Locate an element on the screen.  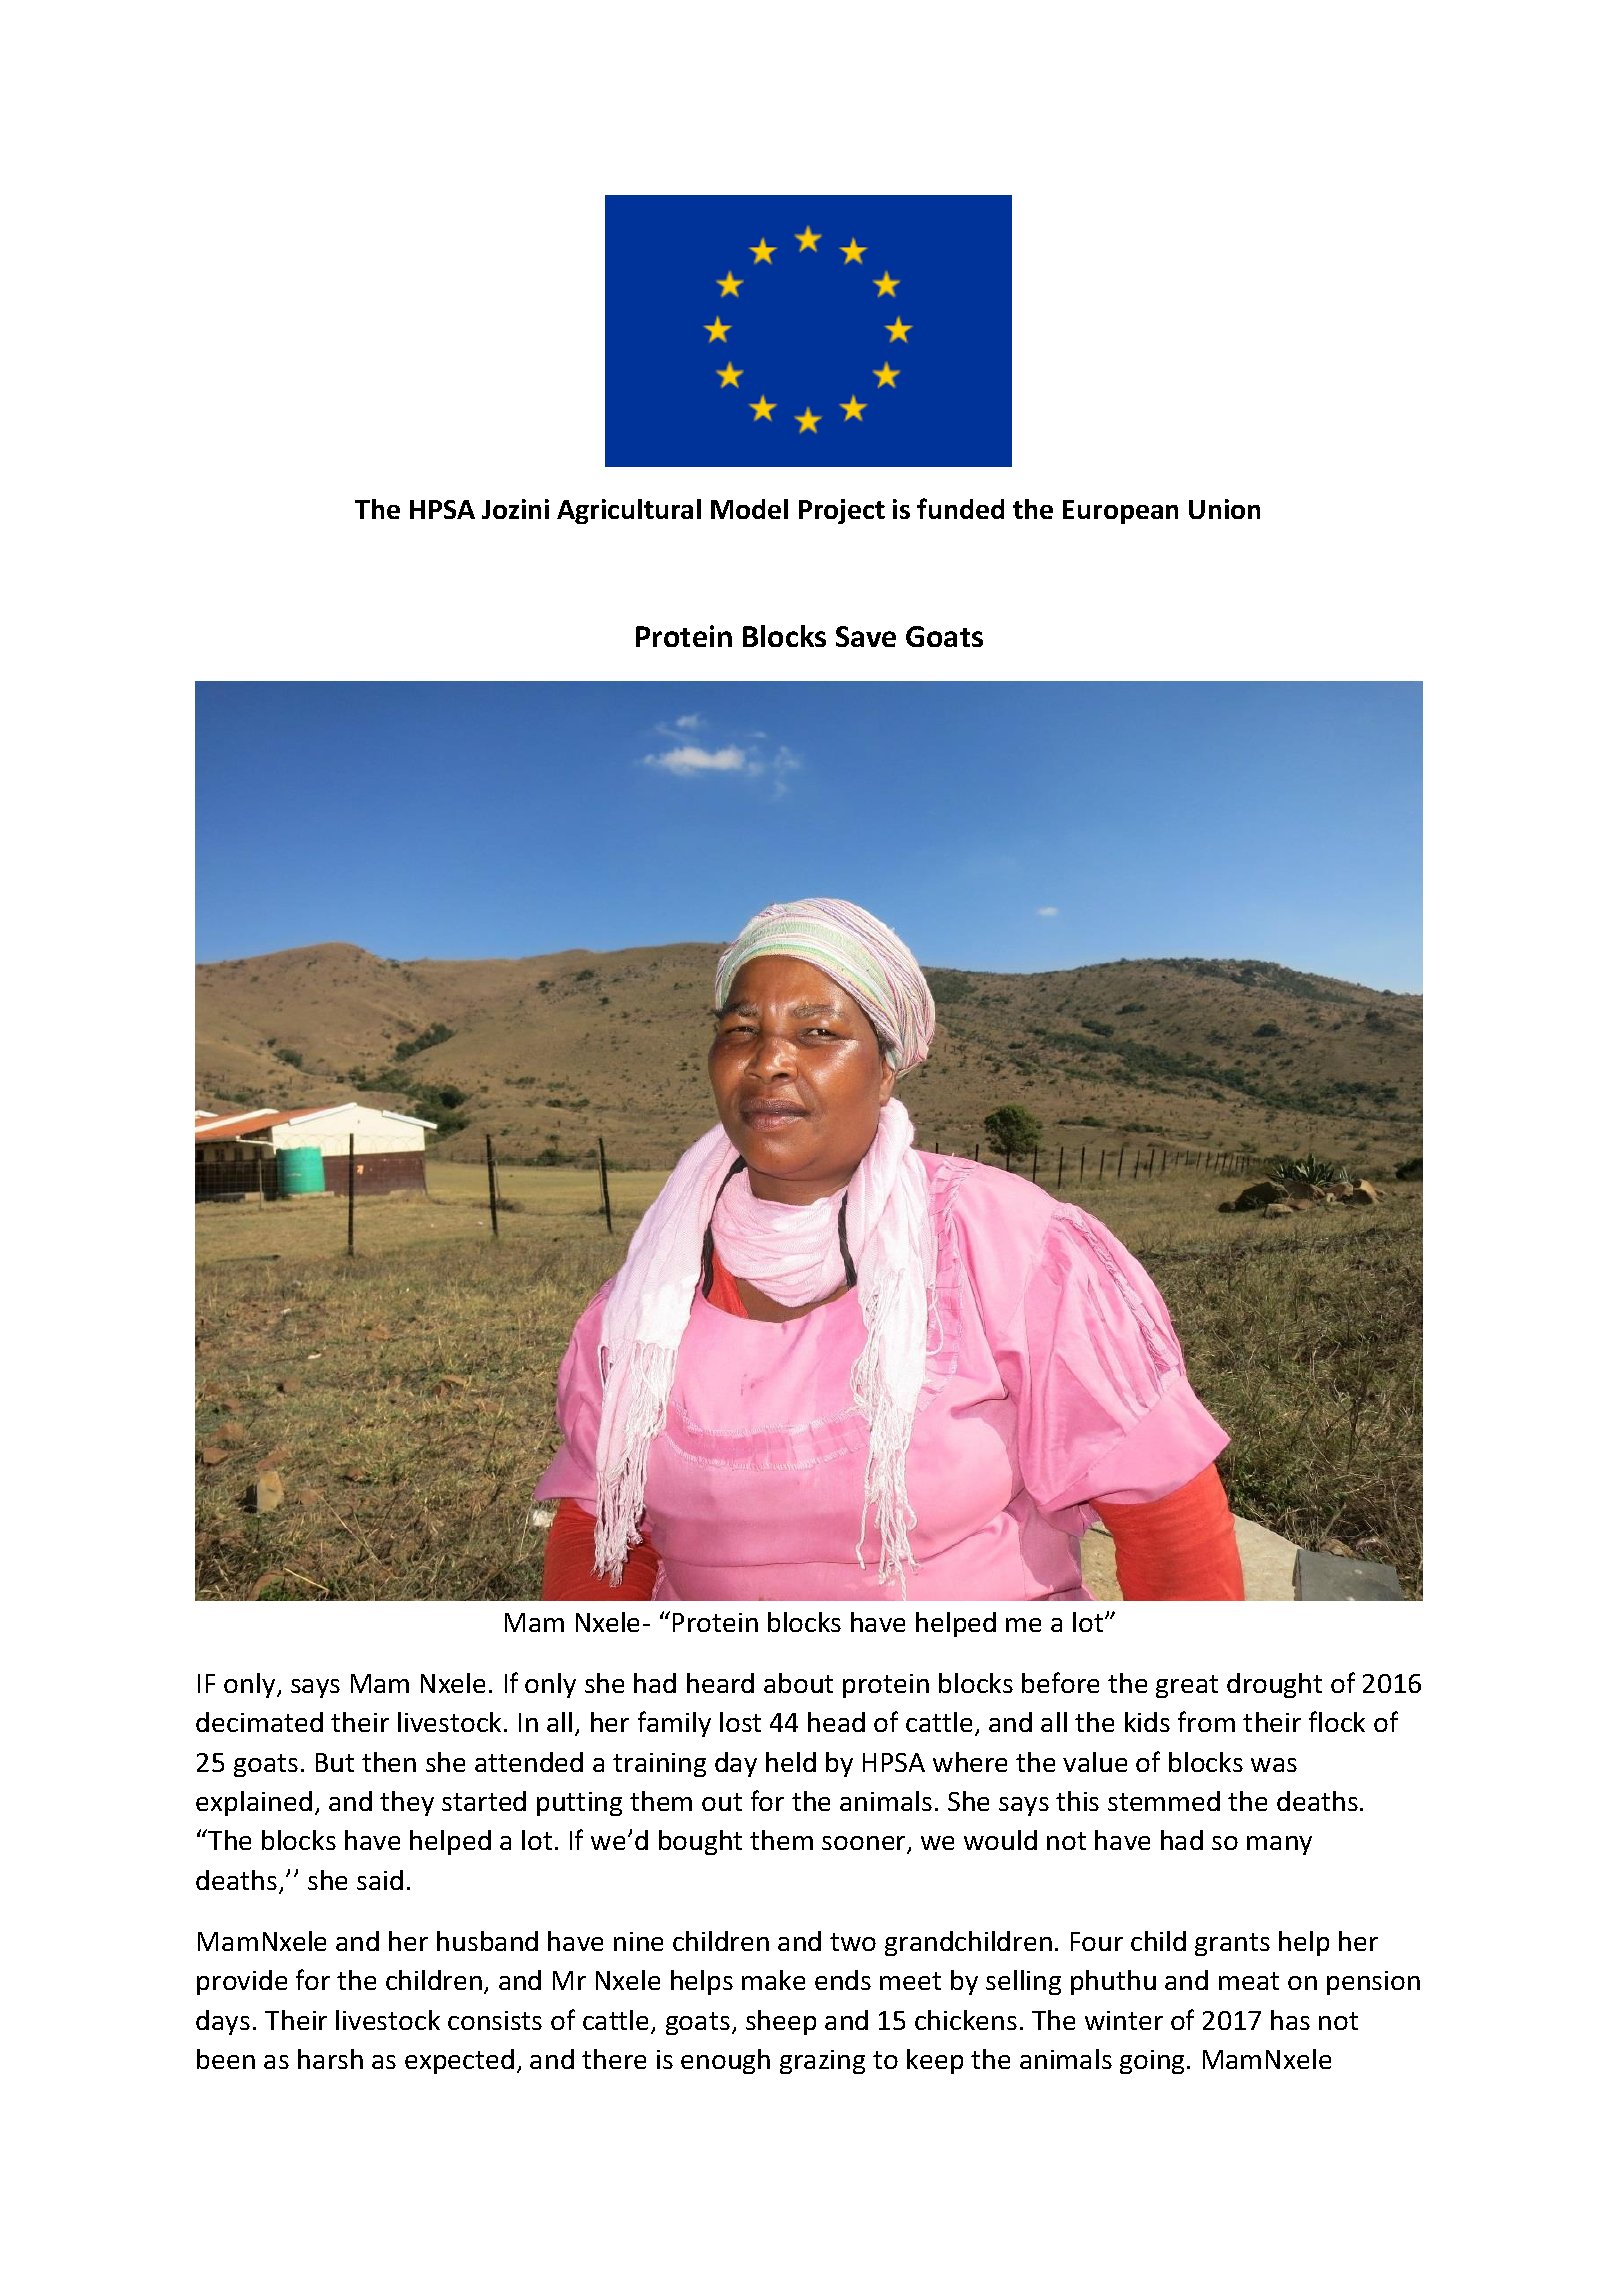
European is located at coordinates (1120, 512).
